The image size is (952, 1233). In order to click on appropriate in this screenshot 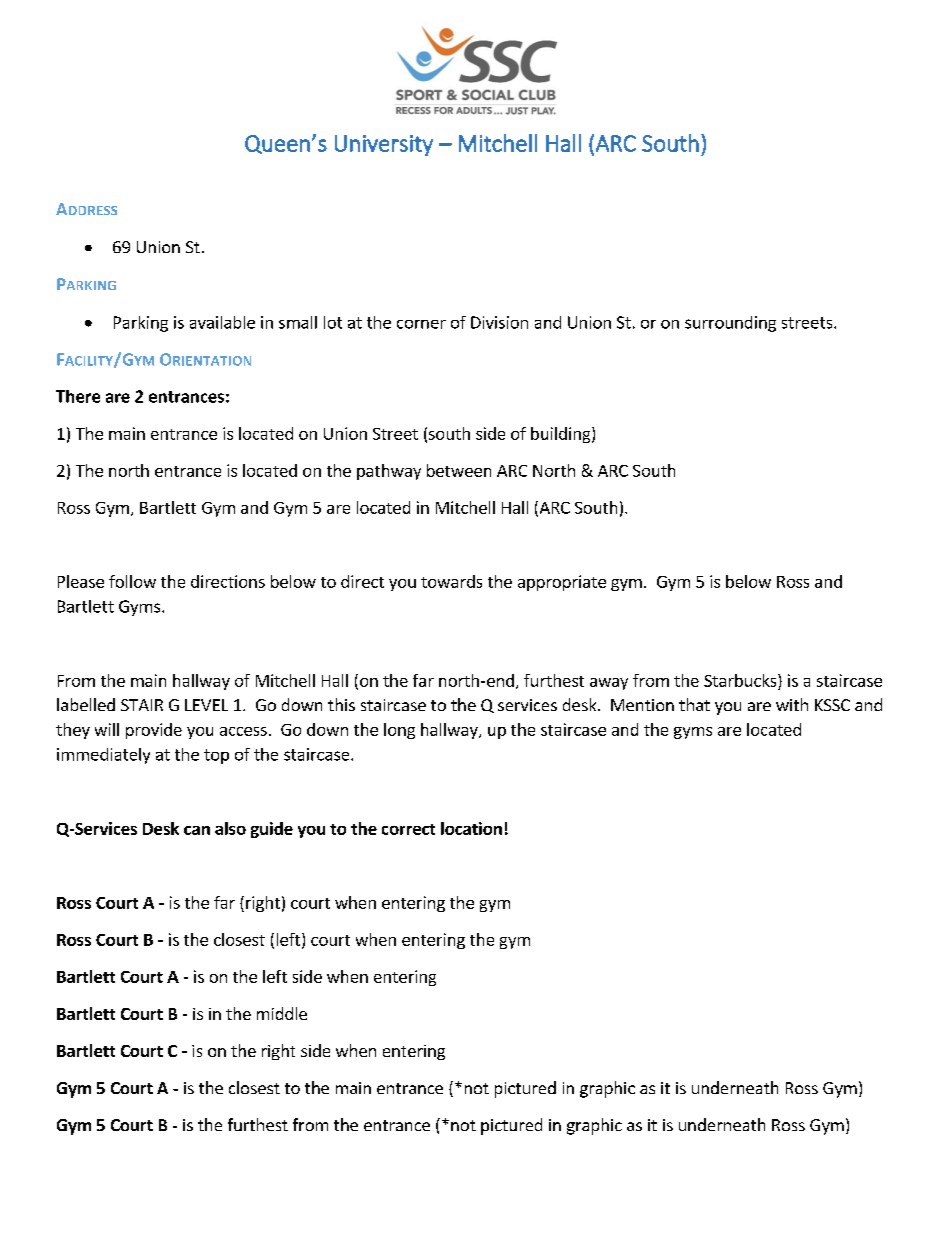, I will do `click(562, 583)`.
